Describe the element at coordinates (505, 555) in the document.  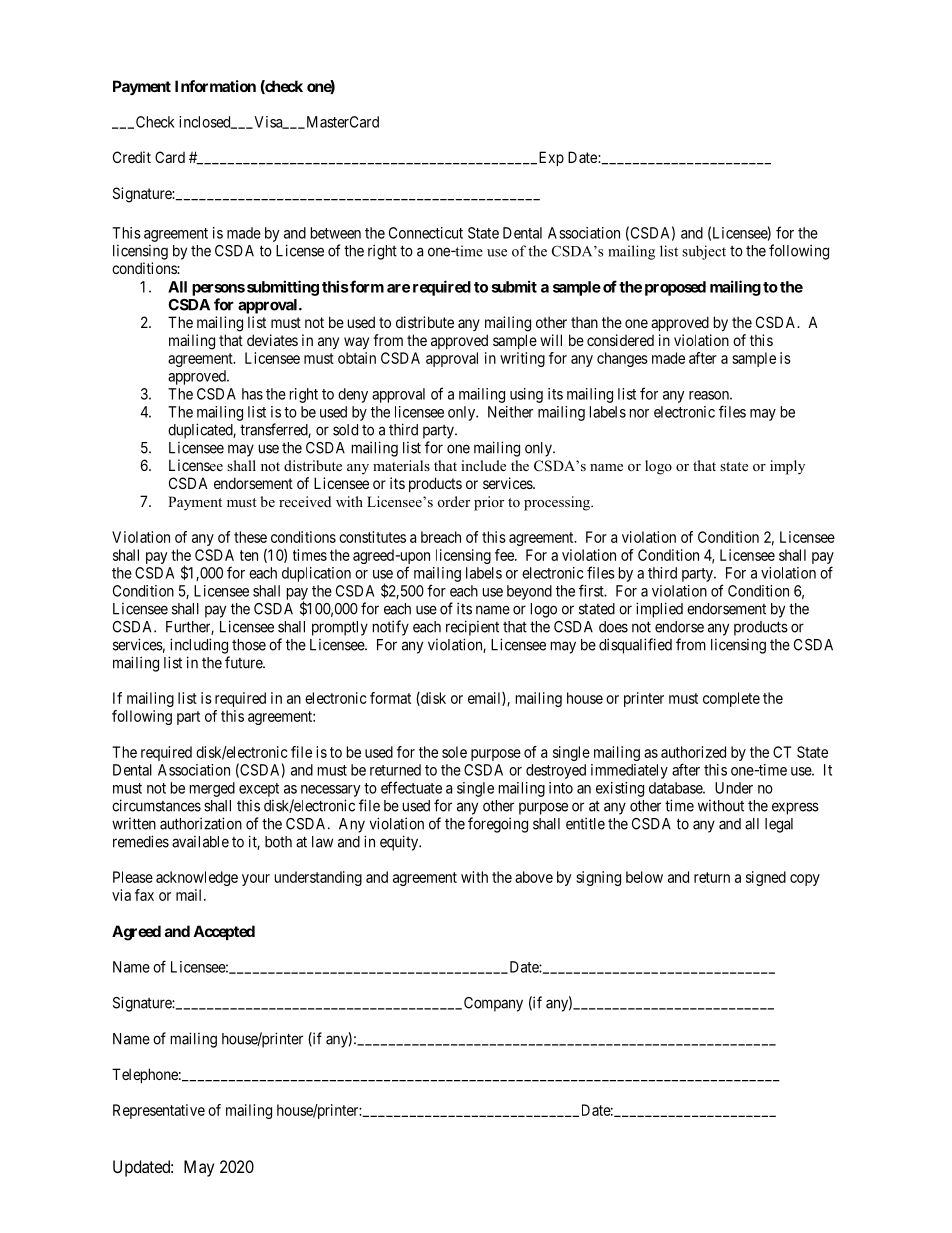
I see `fee` at that location.
